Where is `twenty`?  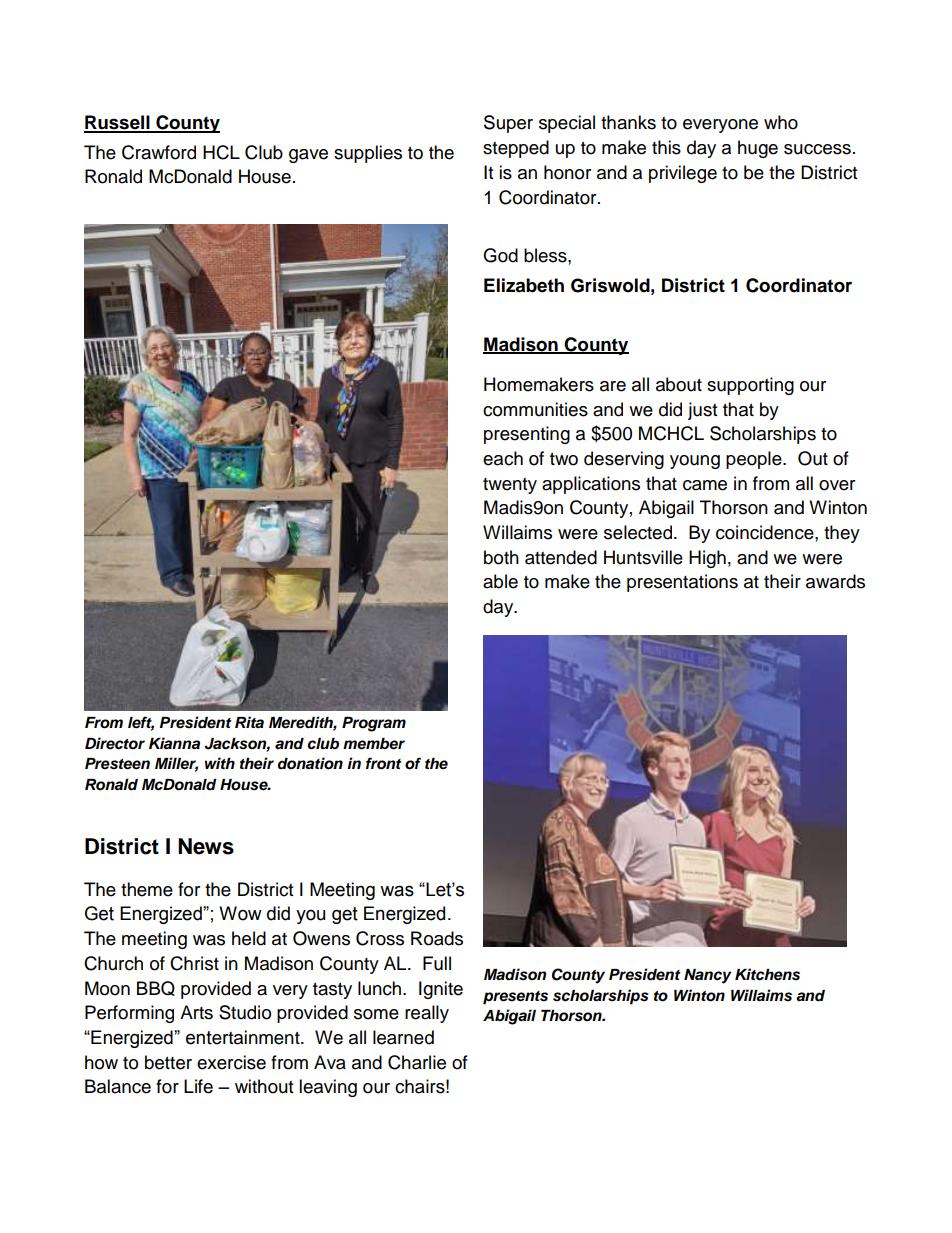 twenty is located at coordinates (510, 486).
